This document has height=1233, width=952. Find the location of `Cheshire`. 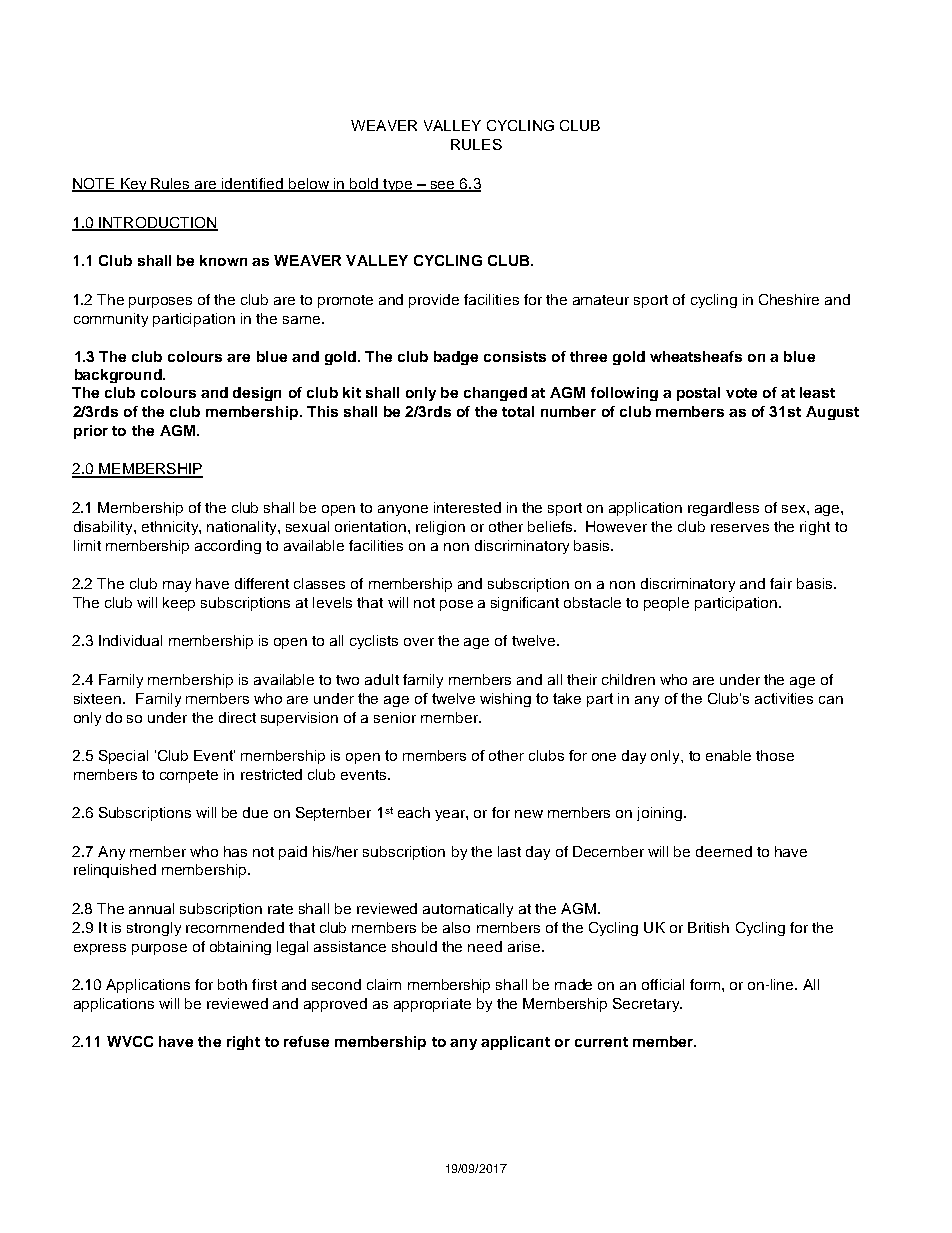

Cheshire is located at coordinates (789, 299).
